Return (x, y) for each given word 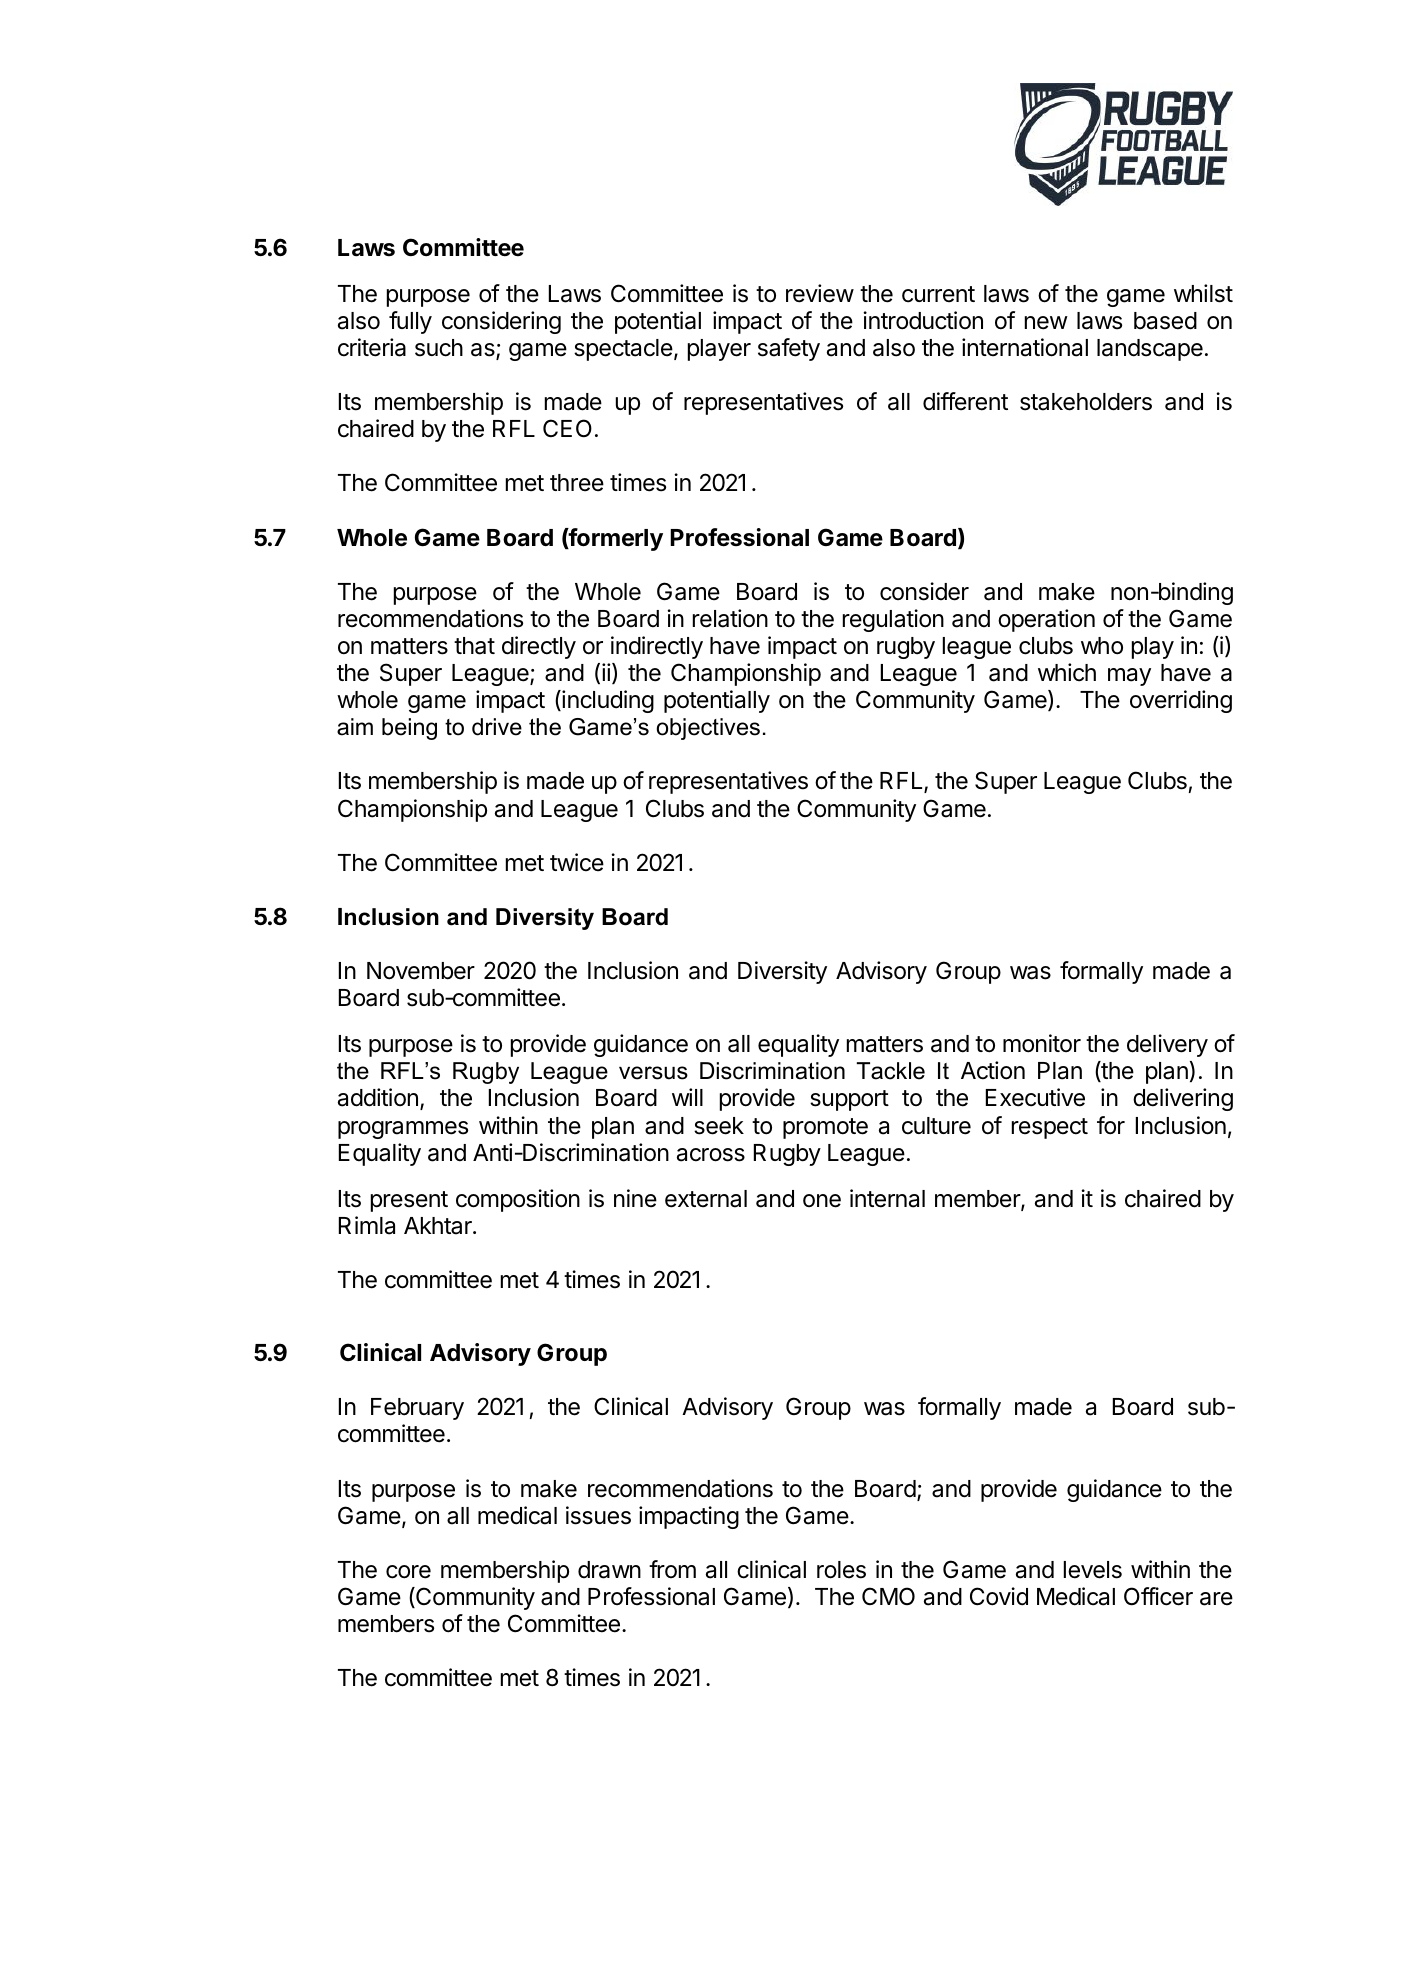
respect (1050, 1128)
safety (789, 349)
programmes (403, 1130)
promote (825, 1128)
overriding (1181, 701)
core (408, 1572)
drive (497, 727)
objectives (708, 729)
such (439, 348)
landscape (1150, 350)
